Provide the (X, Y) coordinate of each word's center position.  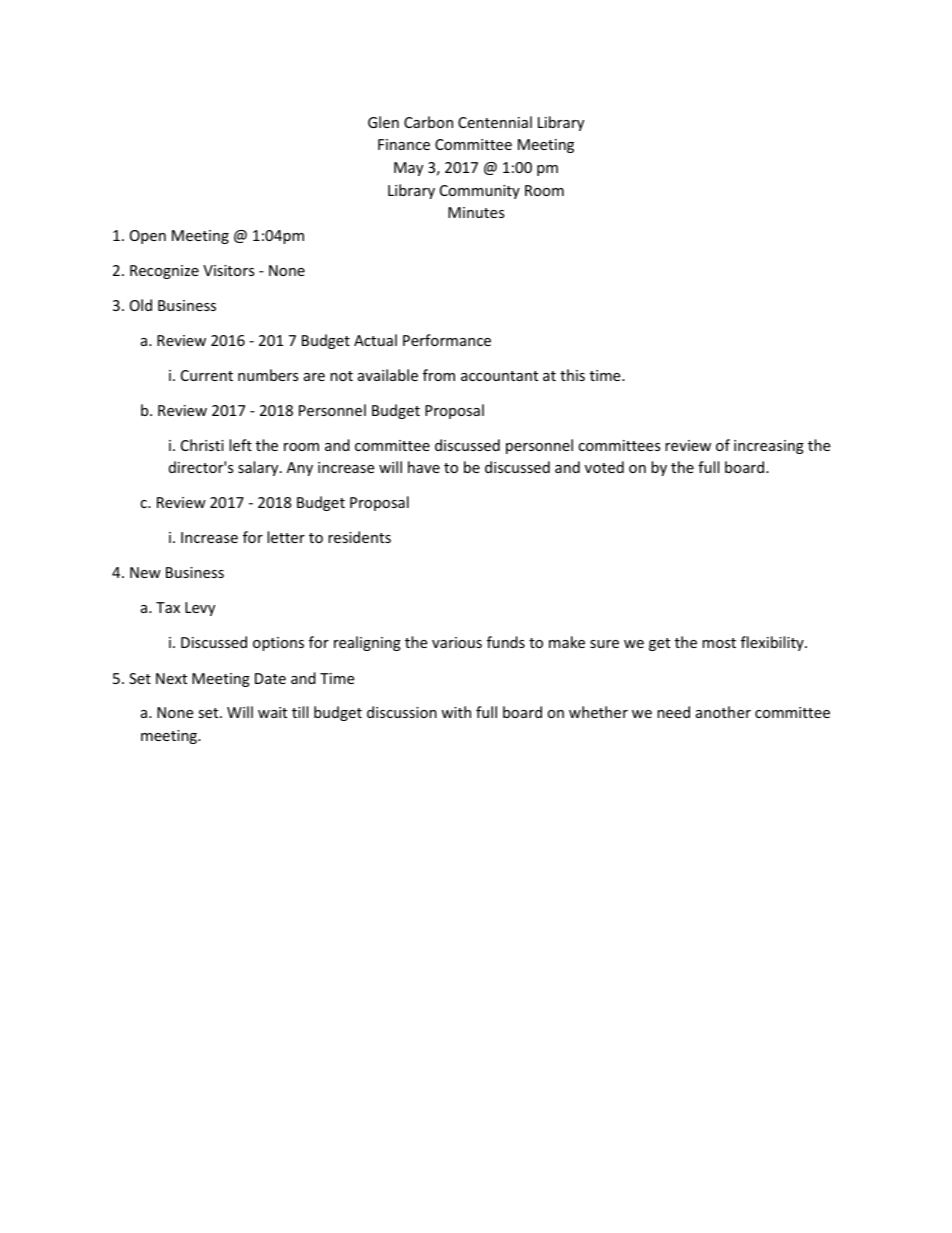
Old (141, 305)
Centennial (495, 122)
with (456, 712)
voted (604, 467)
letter (286, 537)
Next (171, 678)
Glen (383, 122)
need (673, 712)
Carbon (428, 122)
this (572, 375)
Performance (447, 340)
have (424, 467)
